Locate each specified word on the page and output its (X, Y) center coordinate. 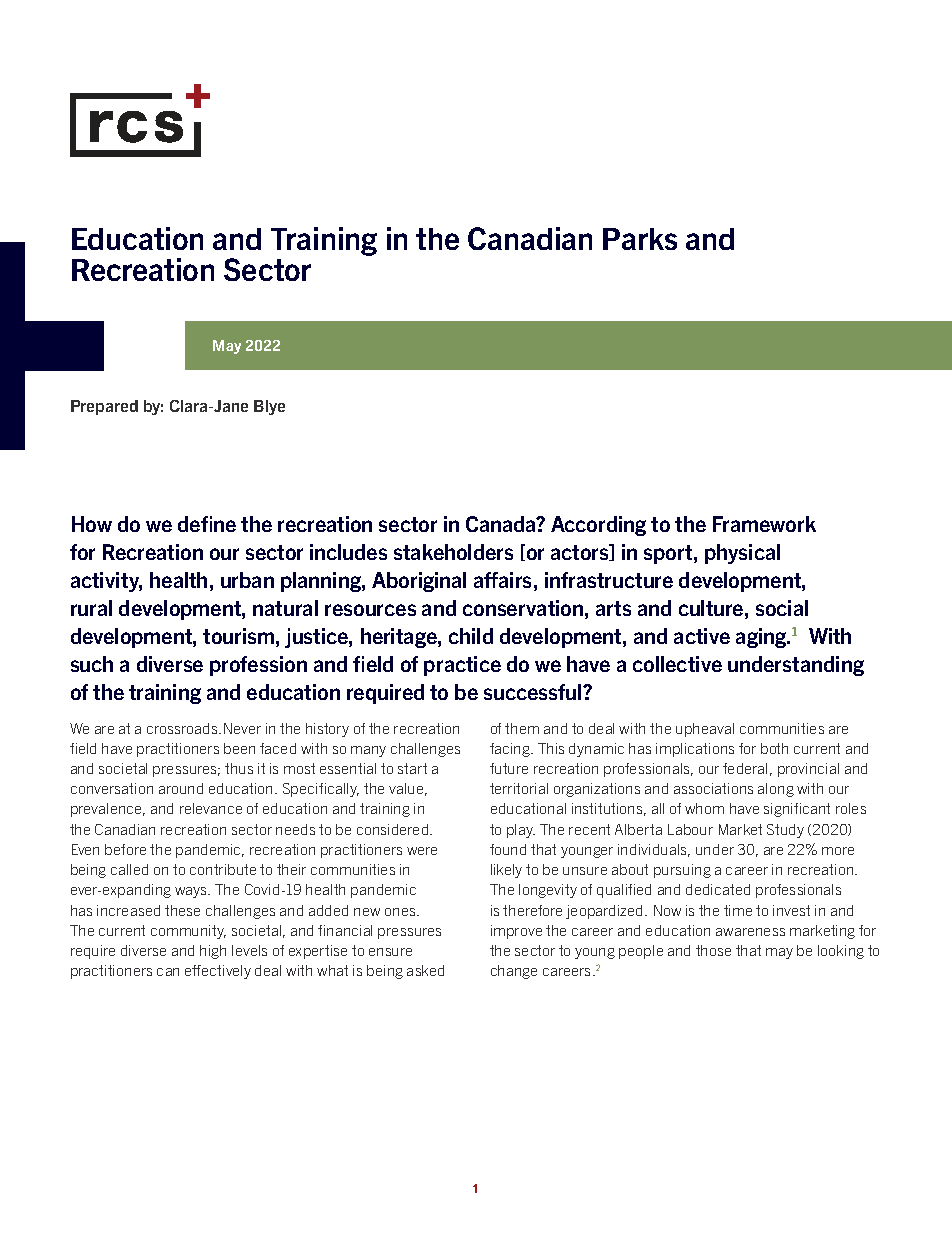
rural (91, 608)
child (471, 636)
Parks (640, 239)
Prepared (104, 407)
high (213, 952)
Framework (764, 524)
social (782, 608)
